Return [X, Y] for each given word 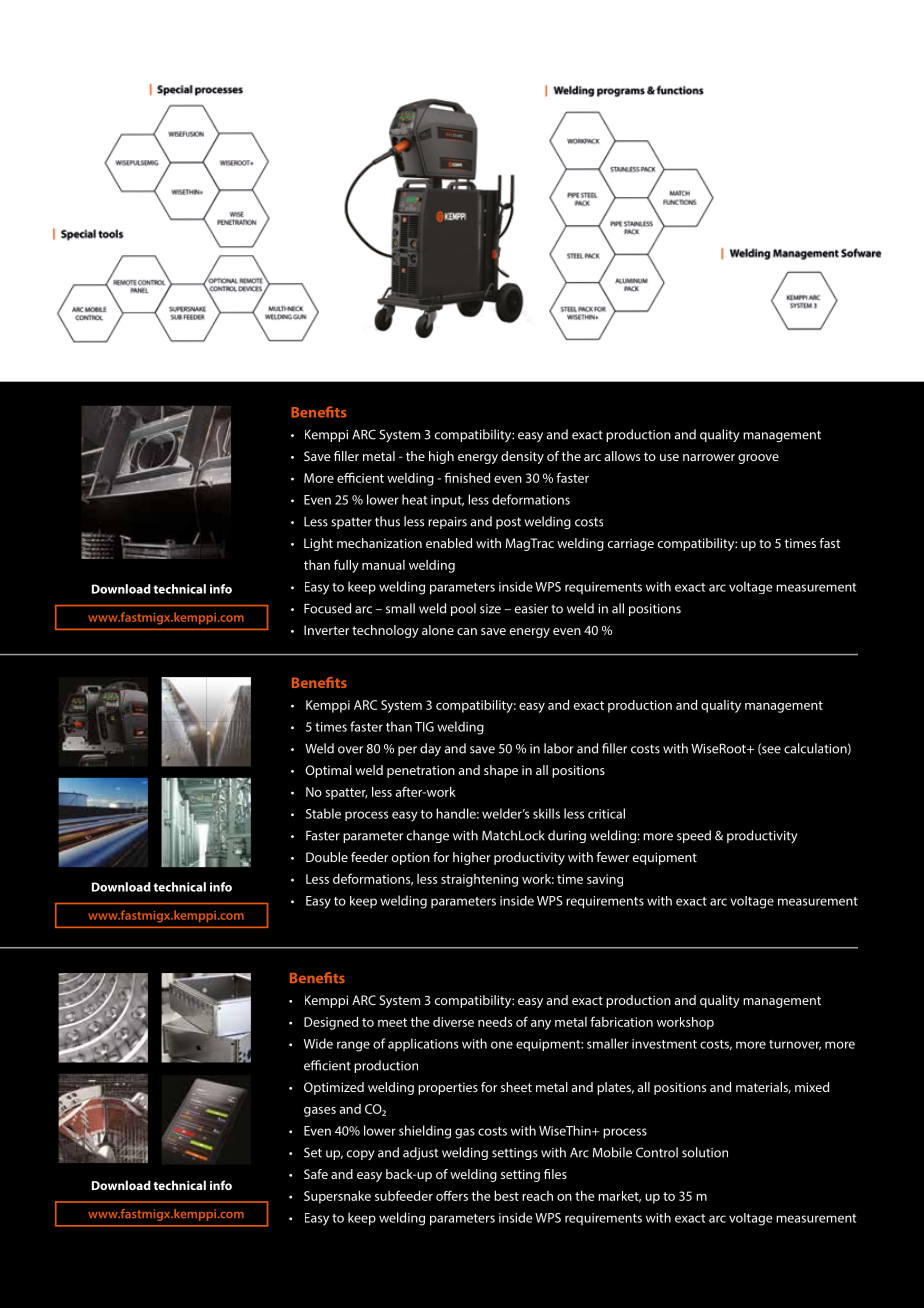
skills [546, 813]
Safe [316, 1174]
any [541, 1025]
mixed [812, 1087]
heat [414, 499]
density [522, 457]
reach [537, 1196]
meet [392, 1022]
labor [559, 748]
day [430, 749]
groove [758, 459]
